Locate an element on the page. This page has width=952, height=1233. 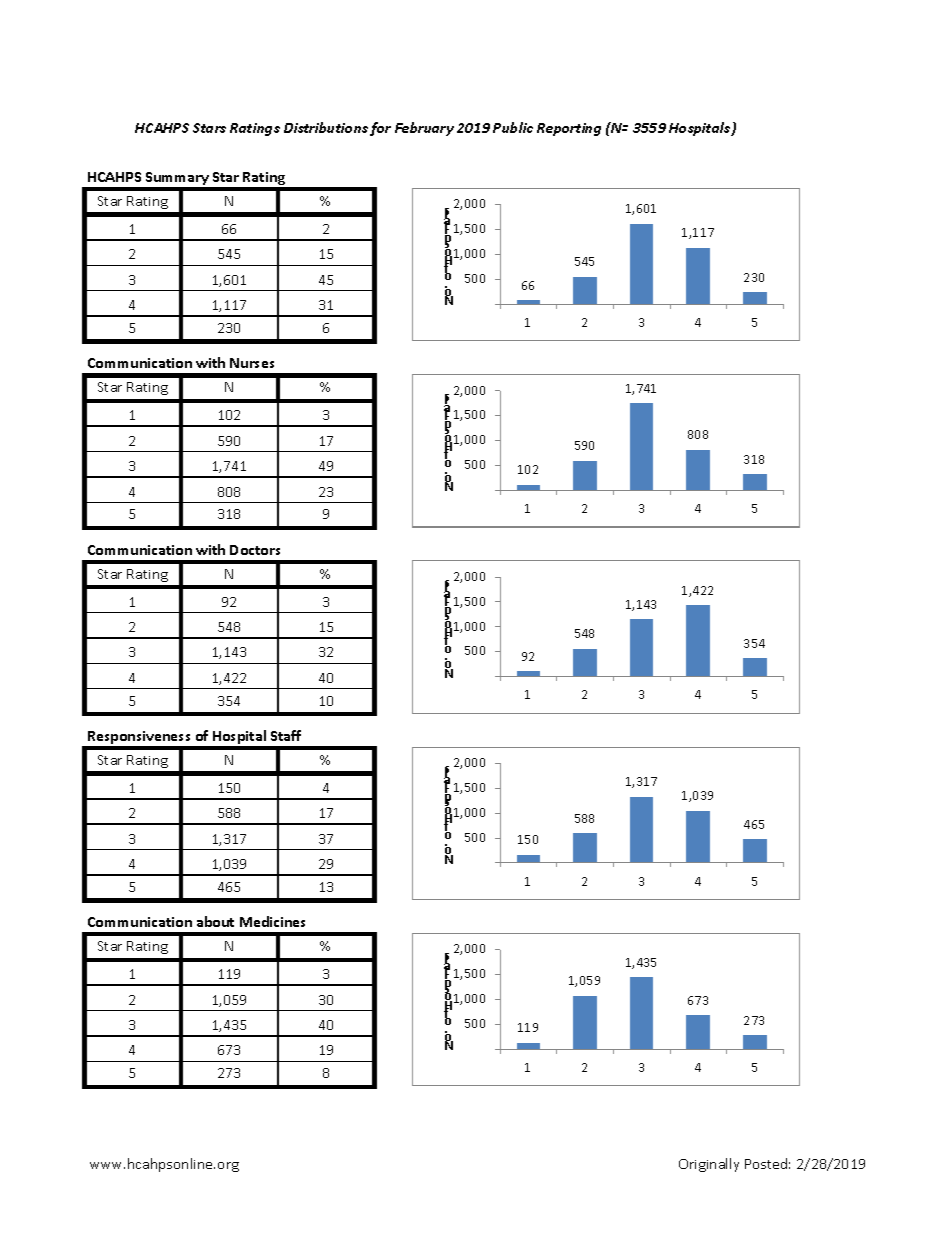
Medicines is located at coordinates (272, 921).
